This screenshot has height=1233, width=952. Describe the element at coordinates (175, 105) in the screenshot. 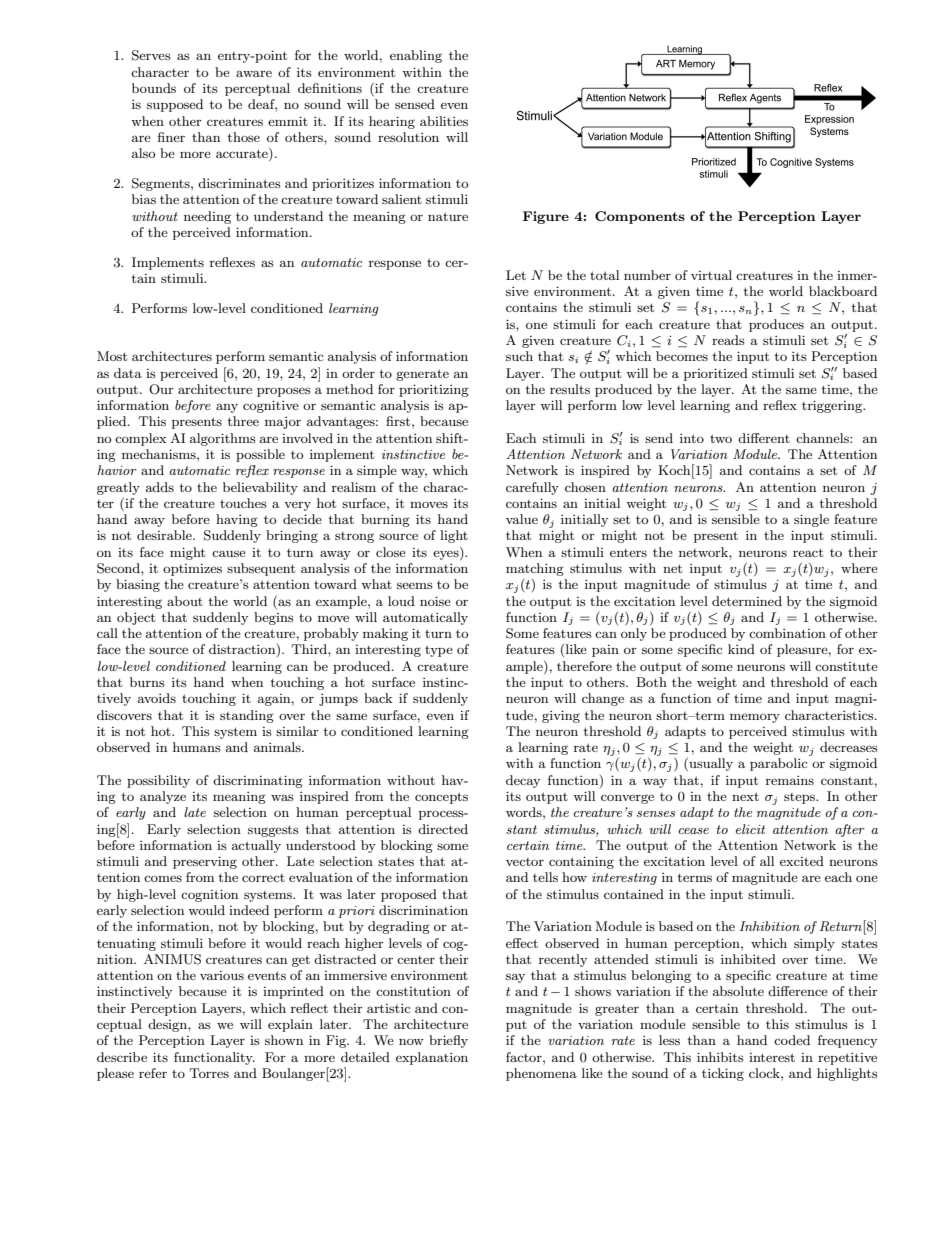

I see `supposed` at that location.
